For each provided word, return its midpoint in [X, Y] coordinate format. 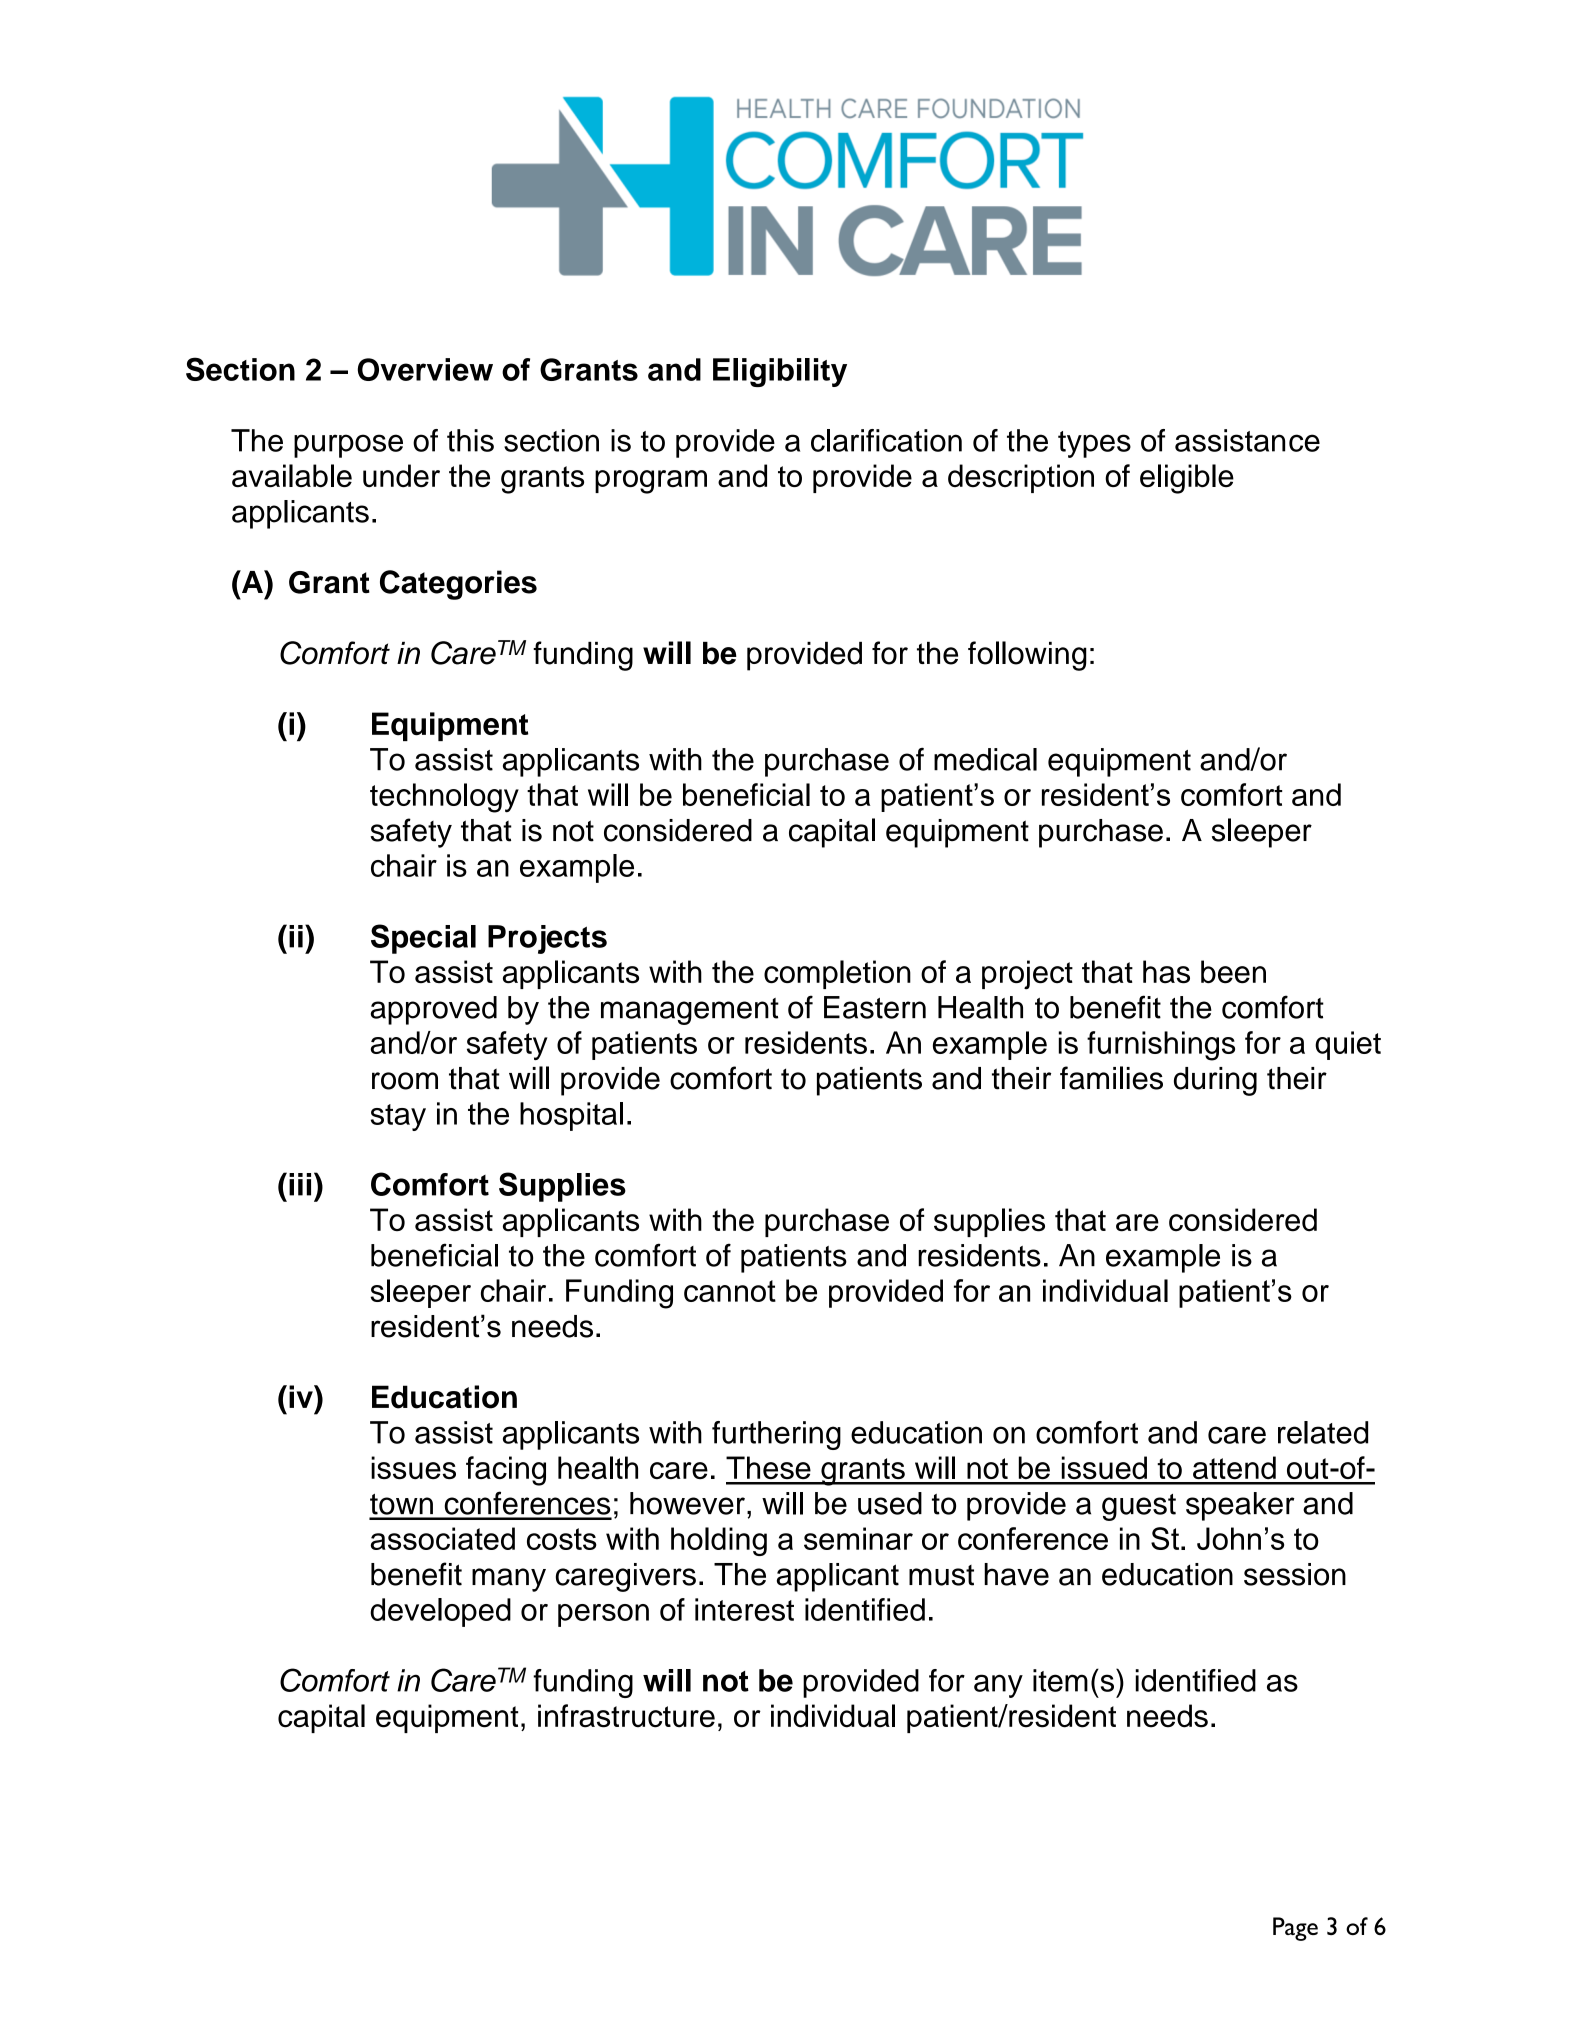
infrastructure [626, 1716]
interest [744, 1609]
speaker [1240, 1506]
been [1233, 972]
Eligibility [780, 372]
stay [398, 1117]
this [470, 440]
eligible [1187, 479]
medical [985, 759]
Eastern [875, 1007]
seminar [858, 1538]
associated [443, 1538]
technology [444, 798]
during [1215, 1081]
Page [1295, 1929]
